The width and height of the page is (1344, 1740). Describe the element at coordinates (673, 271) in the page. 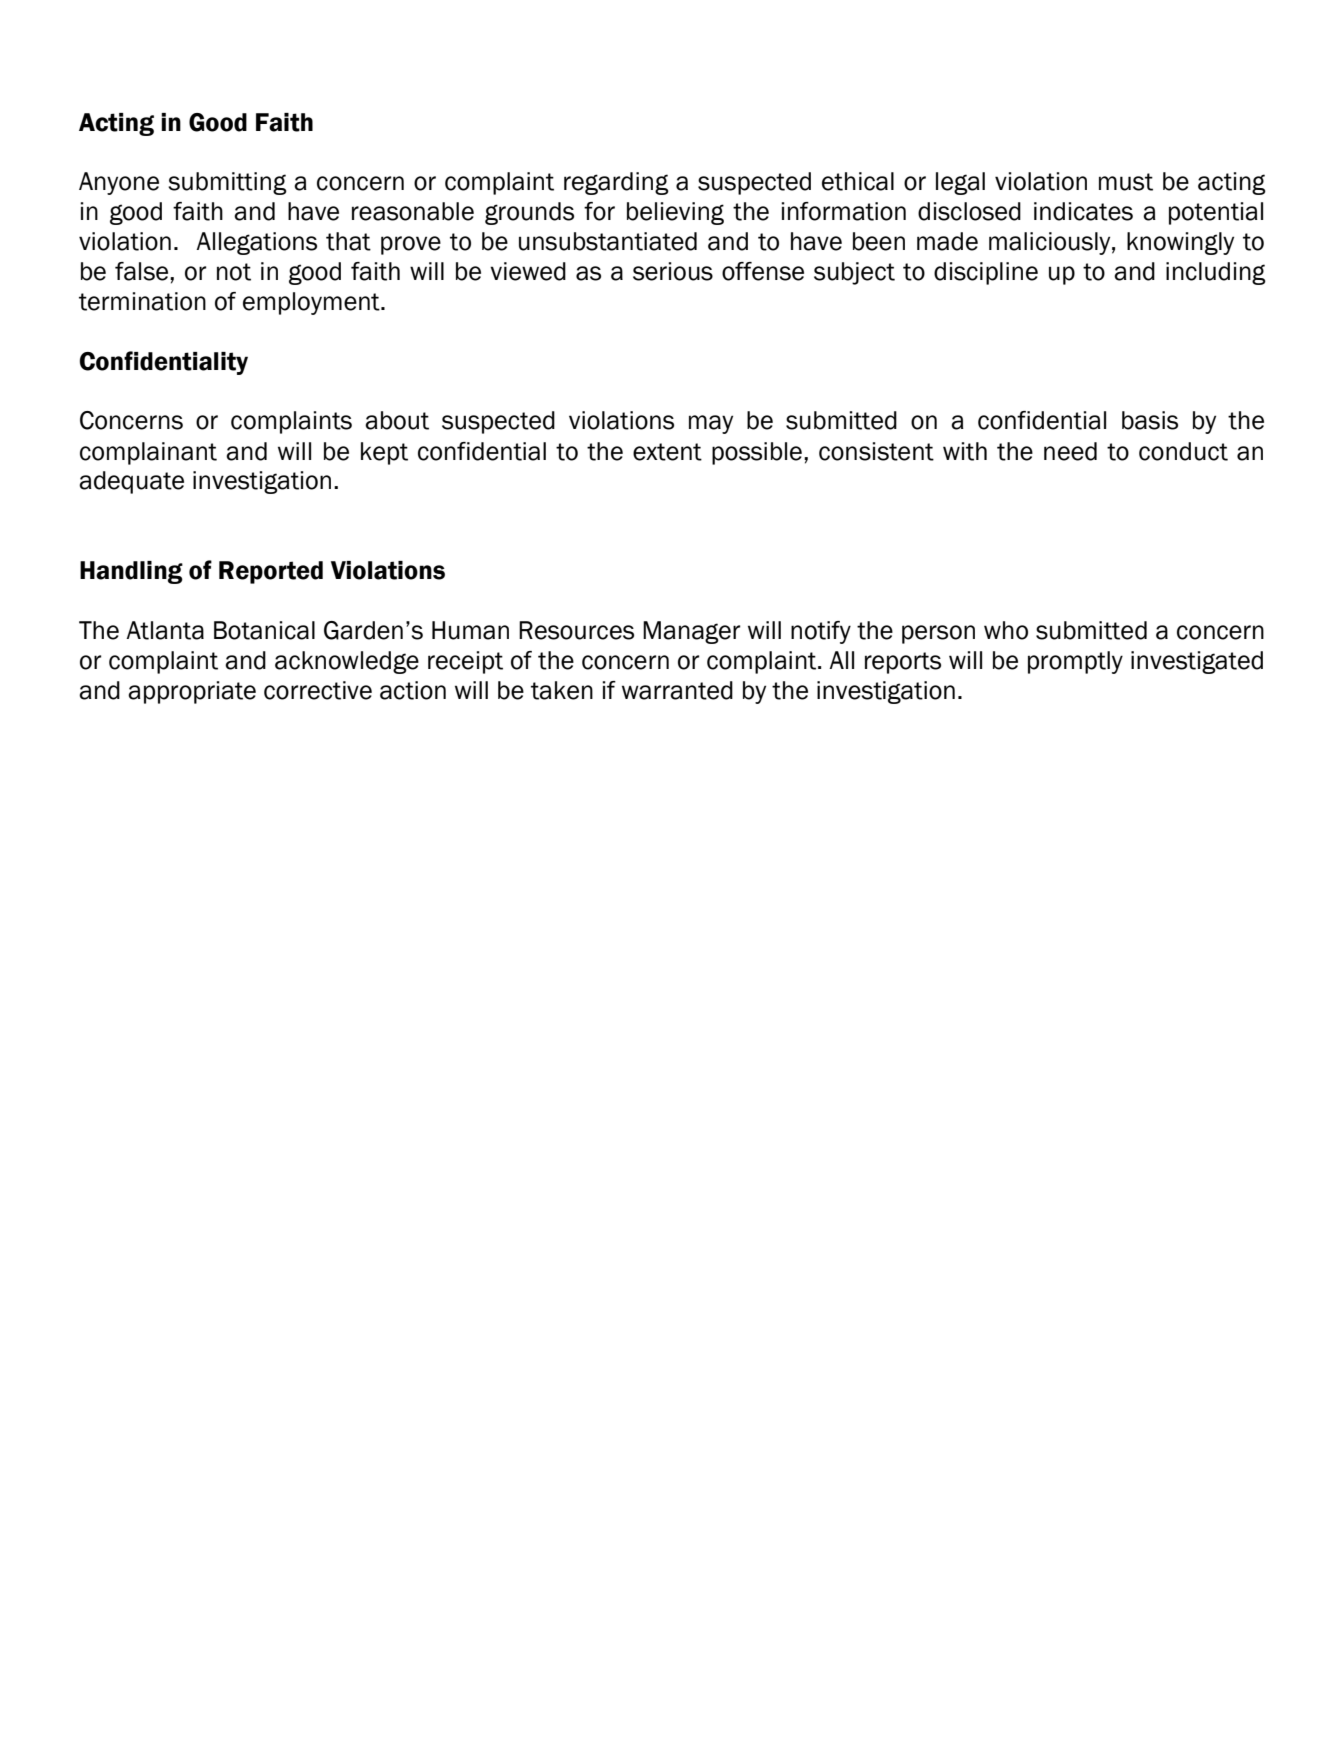

I see `serious` at that location.
